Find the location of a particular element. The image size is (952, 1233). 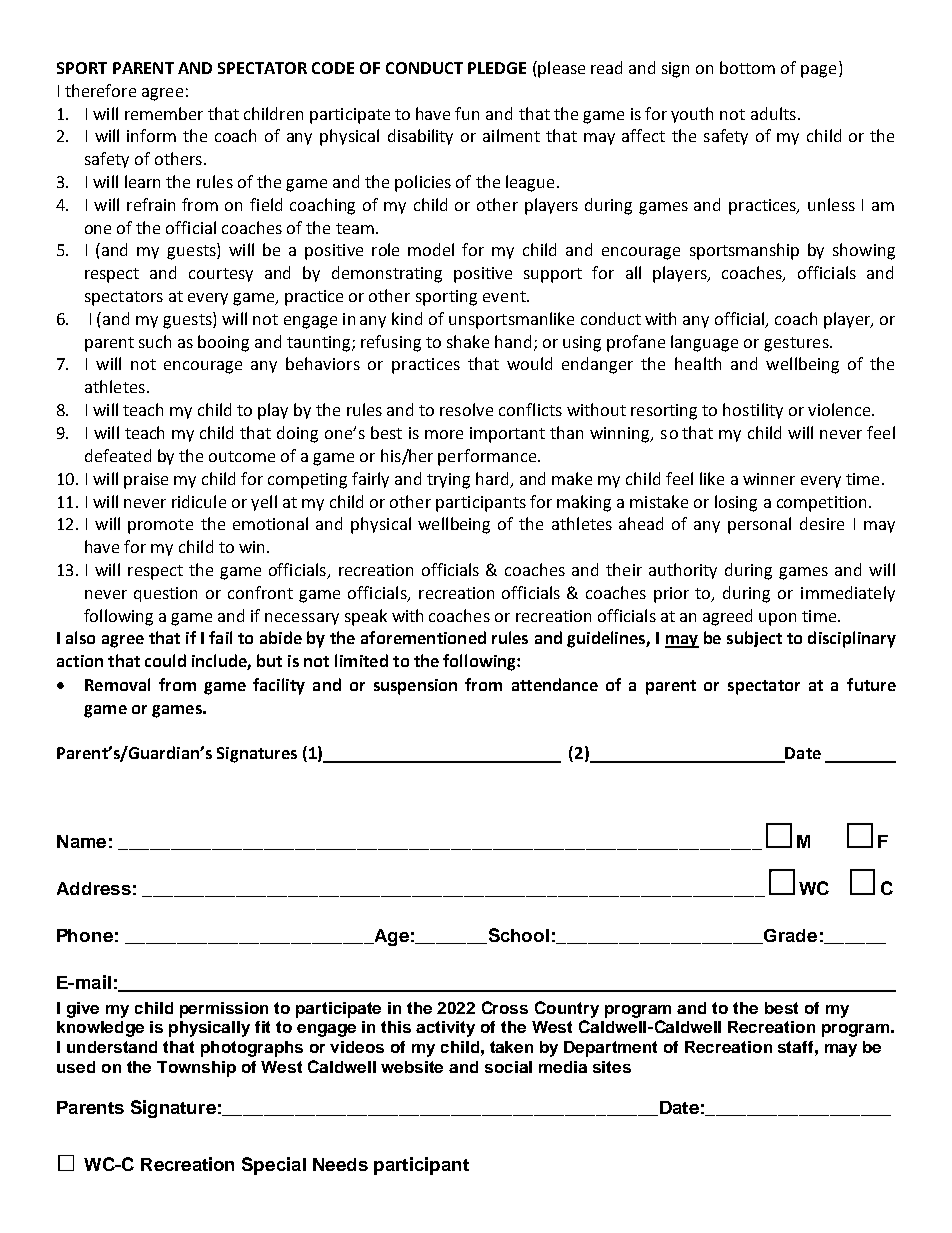

aforementioned is located at coordinates (423, 637).
